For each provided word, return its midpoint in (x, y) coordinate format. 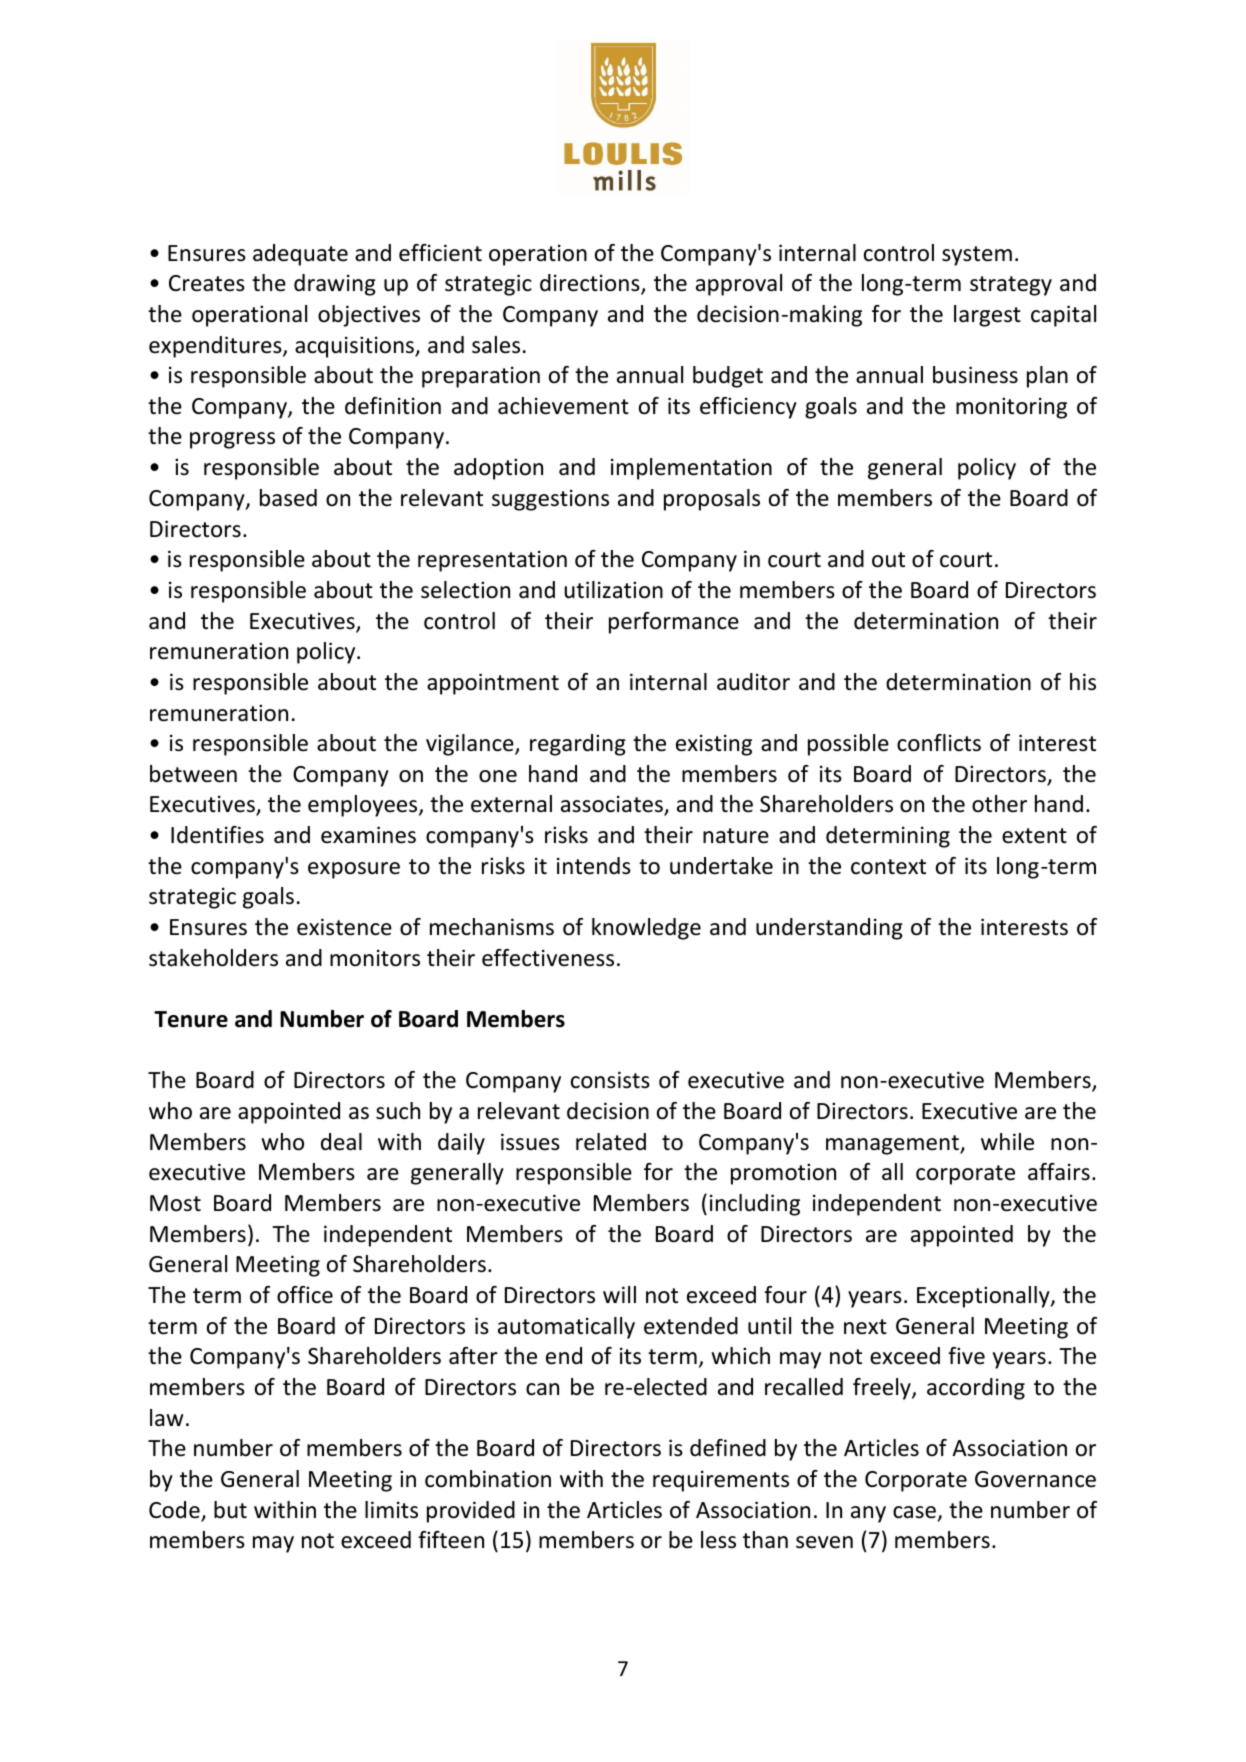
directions (591, 284)
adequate (300, 255)
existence (344, 927)
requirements (721, 1481)
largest (987, 316)
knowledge (646, 929)
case (914, 1512)
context (888, 867)
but (230, 1510)
